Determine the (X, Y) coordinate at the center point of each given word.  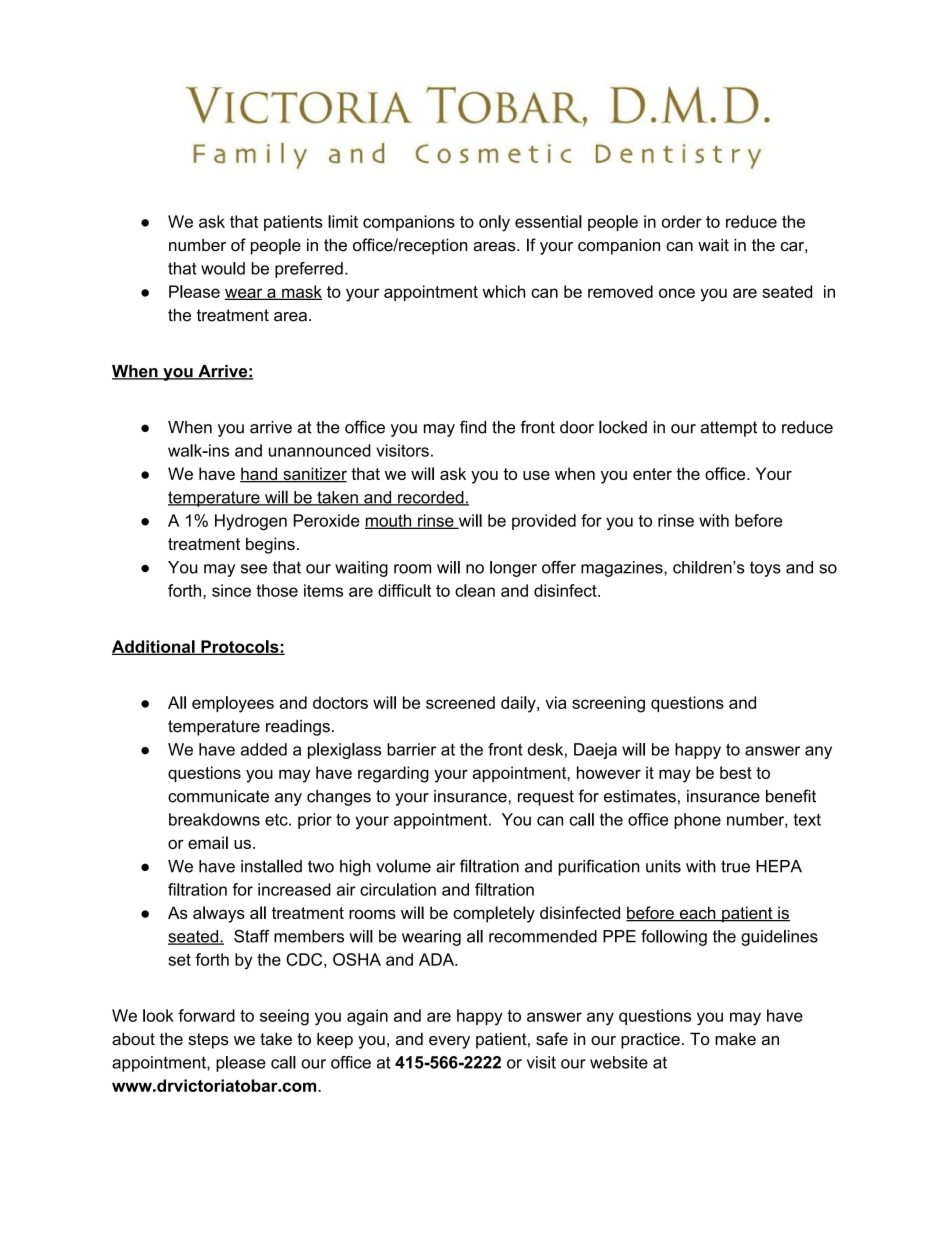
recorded (431, 498)
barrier (411, 749)
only (494, 223)
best (736, 772)
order (682, 221)
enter (652, 474)
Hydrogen (251, 522)
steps (208, 1041)
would (223, 268)
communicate (218, 796)
